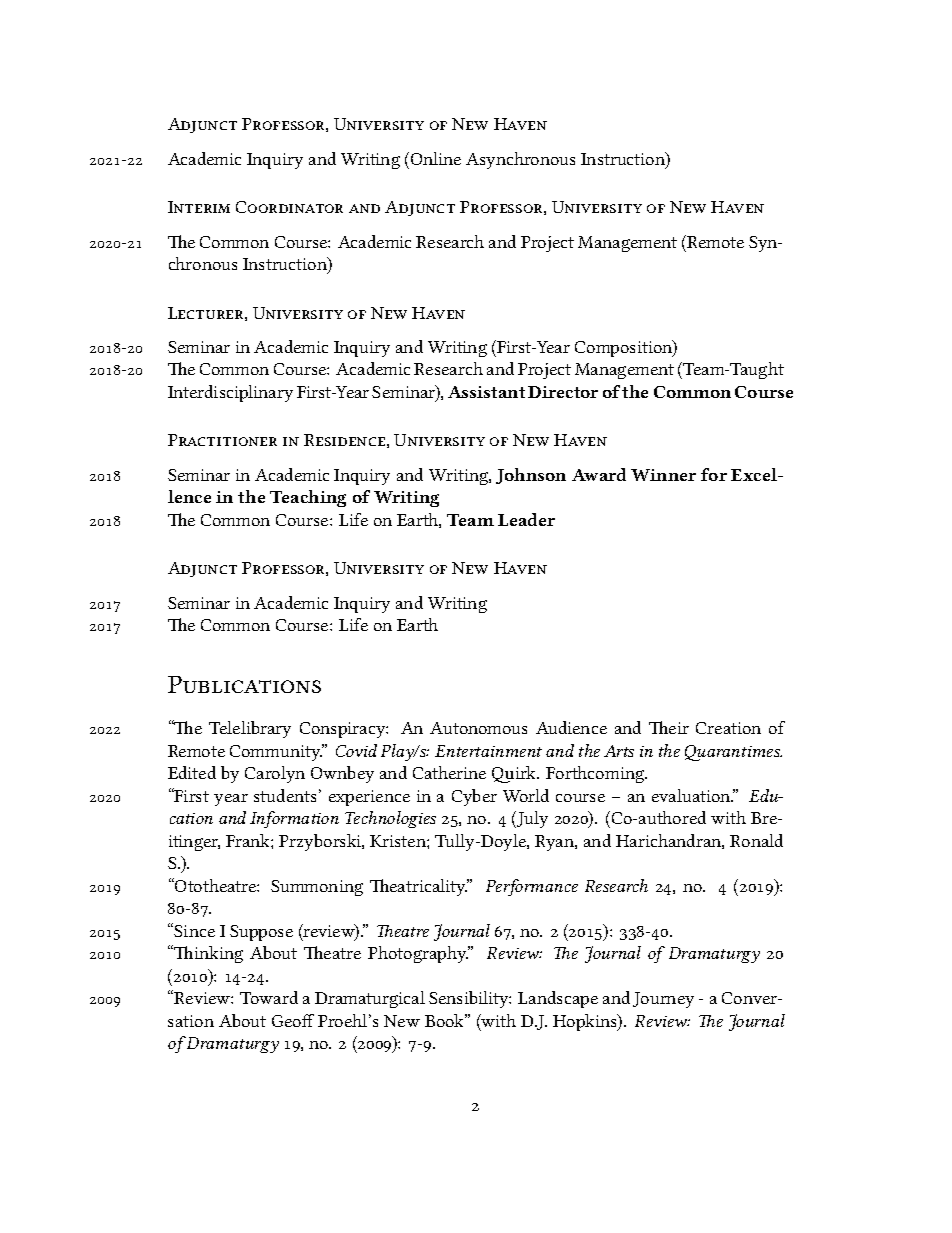  What do you see at coordinates (269, 997) in the screenshot?
I see `Toward` at bounding box center [269, 997].
